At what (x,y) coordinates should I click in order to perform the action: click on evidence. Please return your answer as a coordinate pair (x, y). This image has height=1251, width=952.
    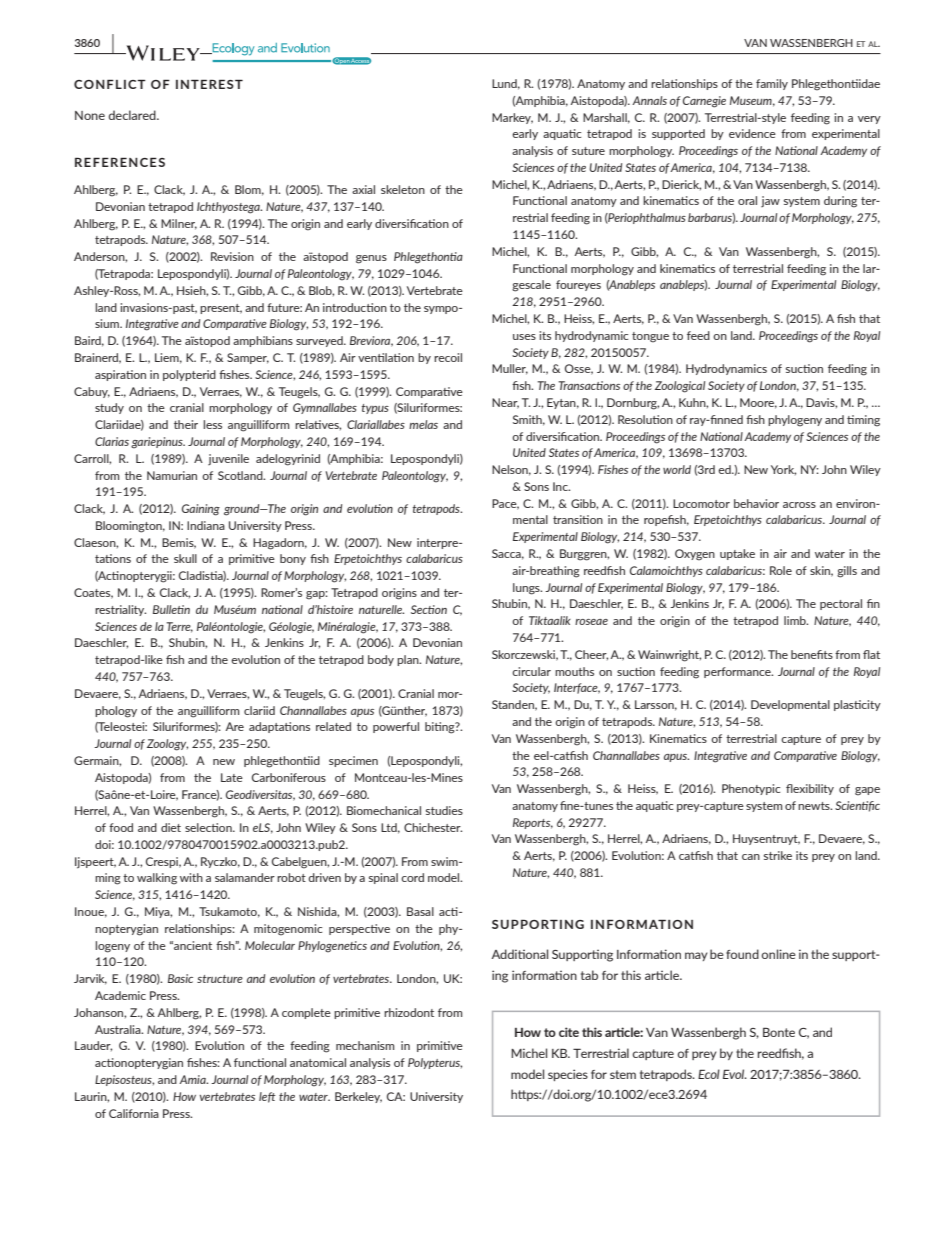
    Looking at the image, I should click on (752, 133).
